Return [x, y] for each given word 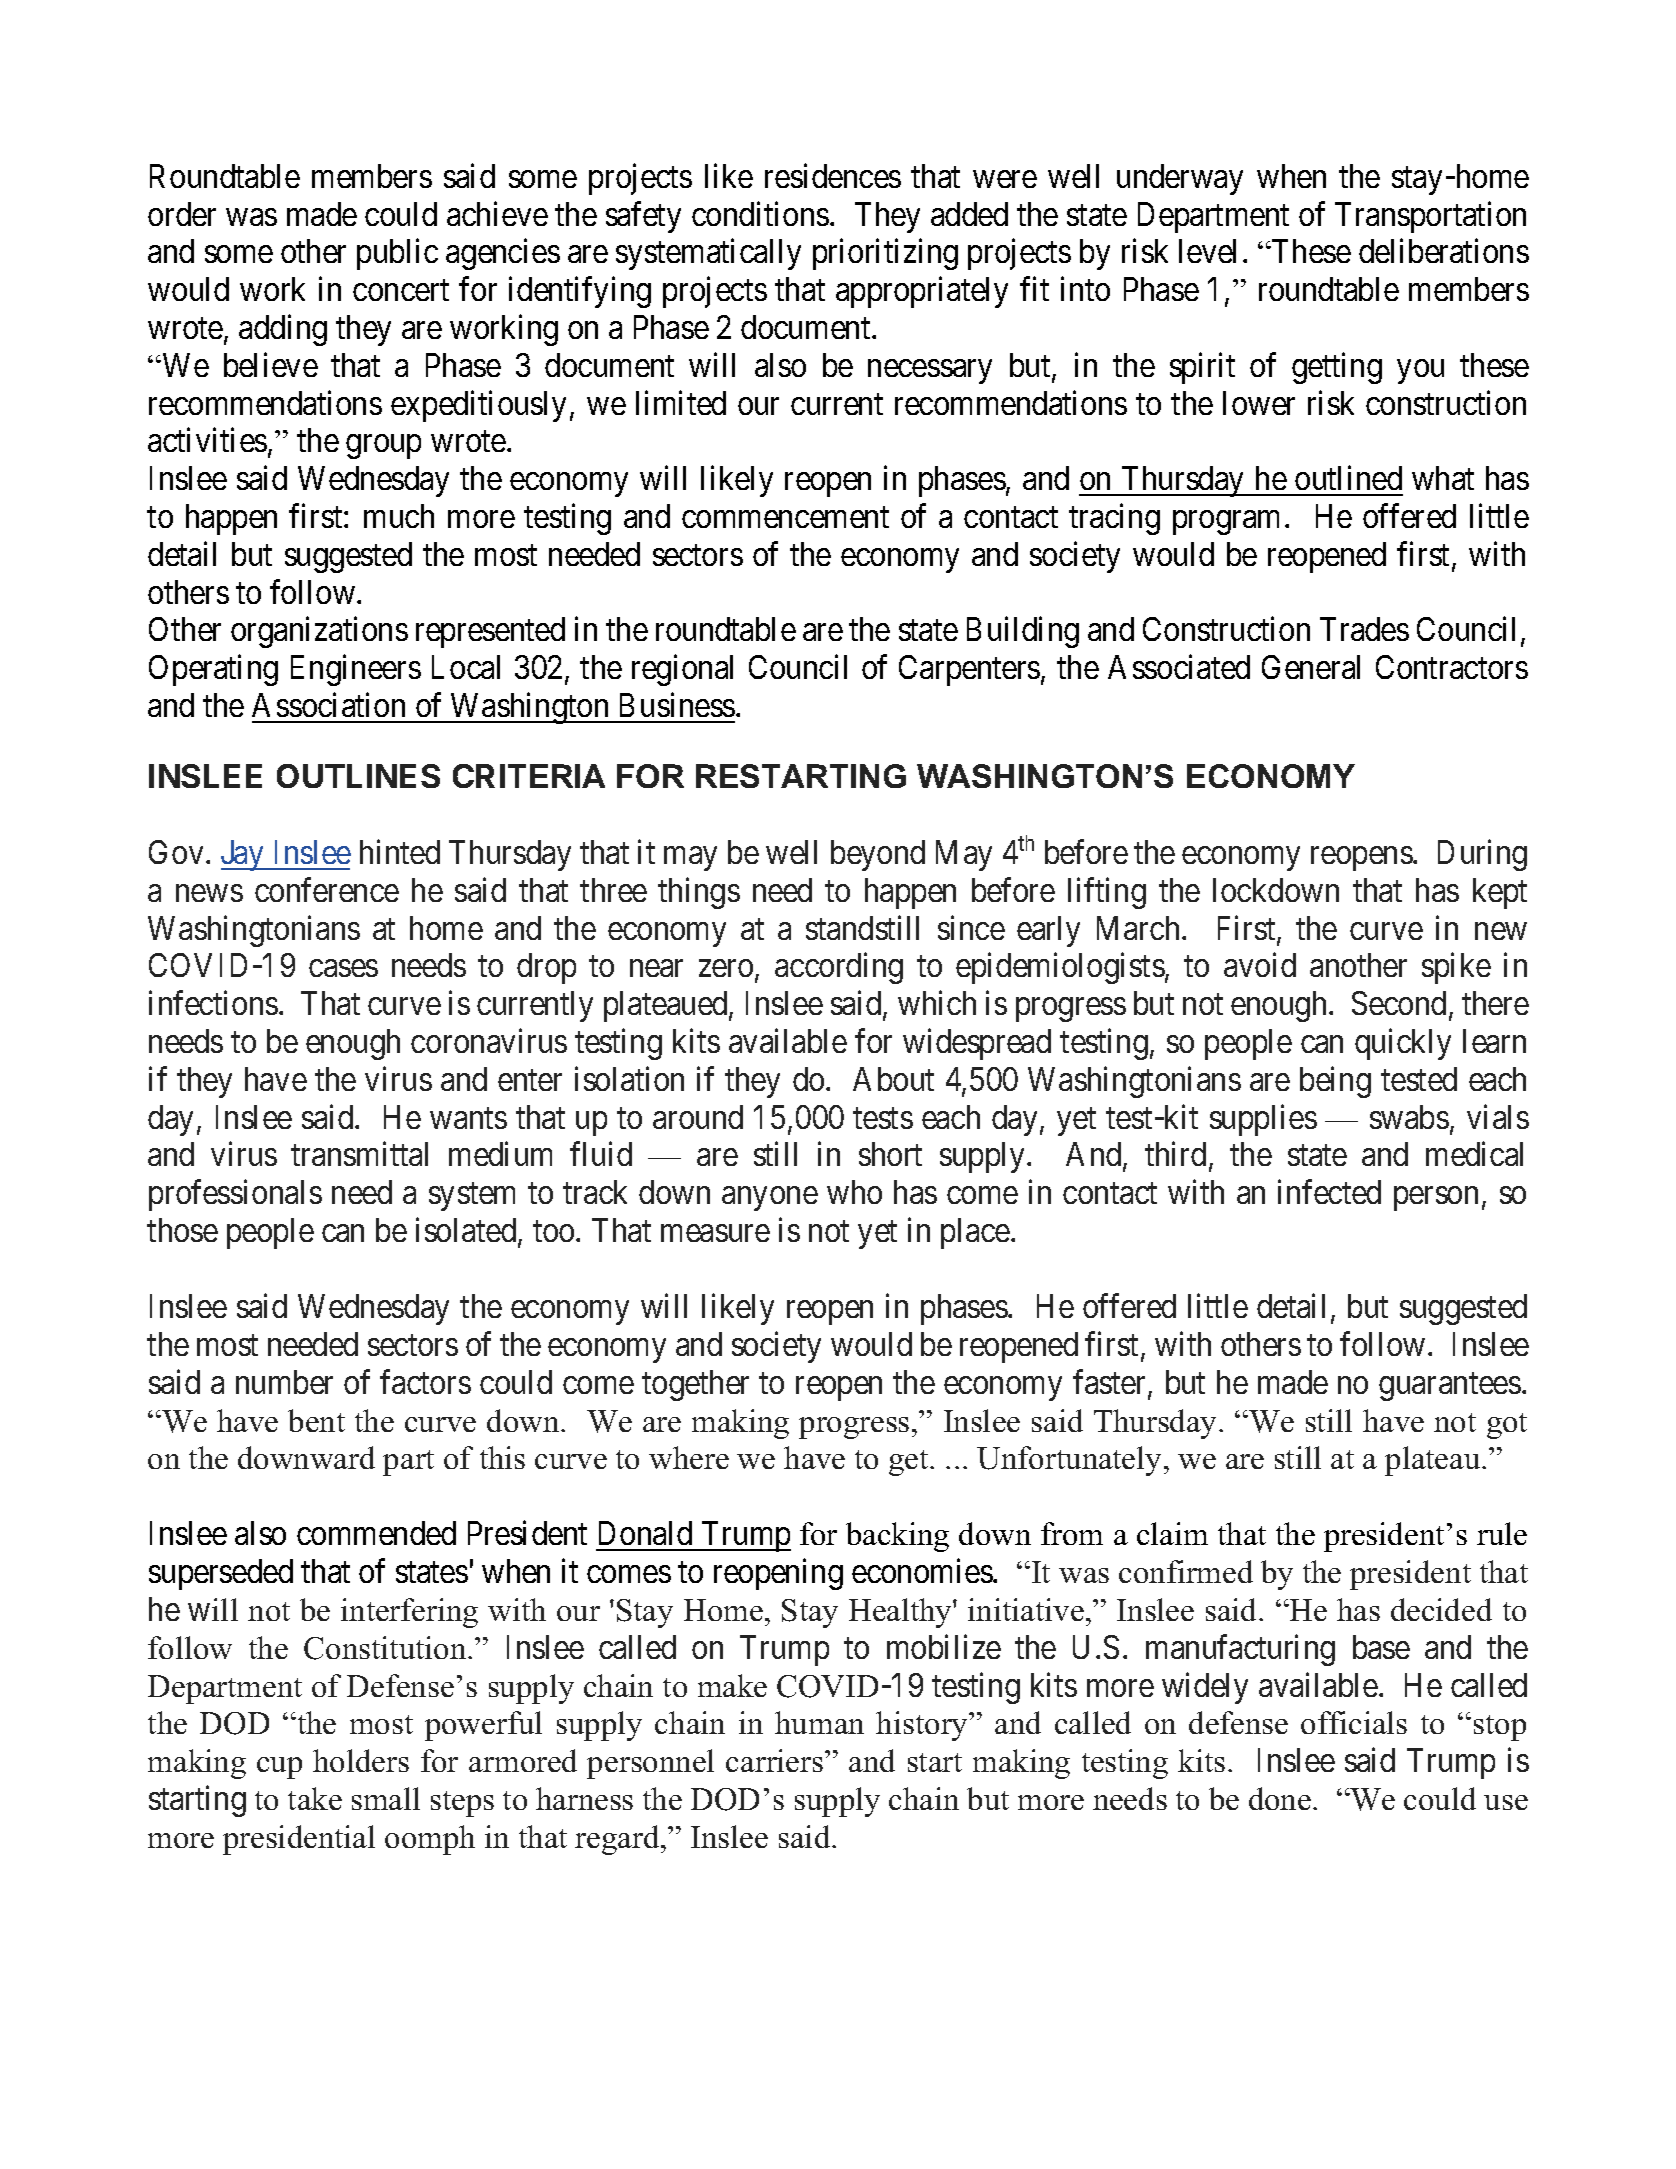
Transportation [1430, 217]
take [315, 1798]
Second [1399, 1003]
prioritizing [885, 254]
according [839, 968]
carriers [776, 1760]
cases [343, 968]
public [397, 254]
